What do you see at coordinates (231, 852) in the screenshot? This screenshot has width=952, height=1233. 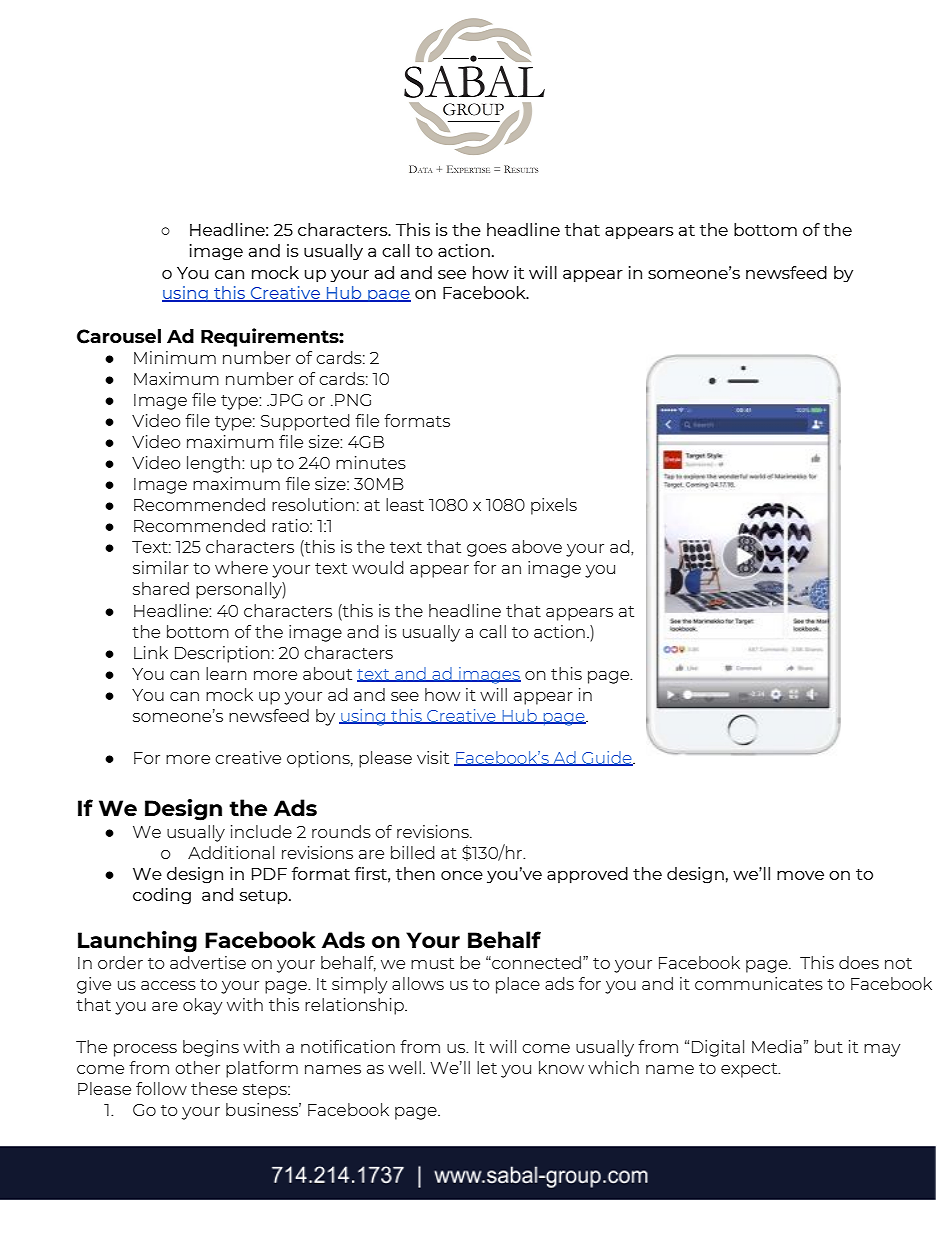 I see `Additional` at bounding box center [231, 852].
